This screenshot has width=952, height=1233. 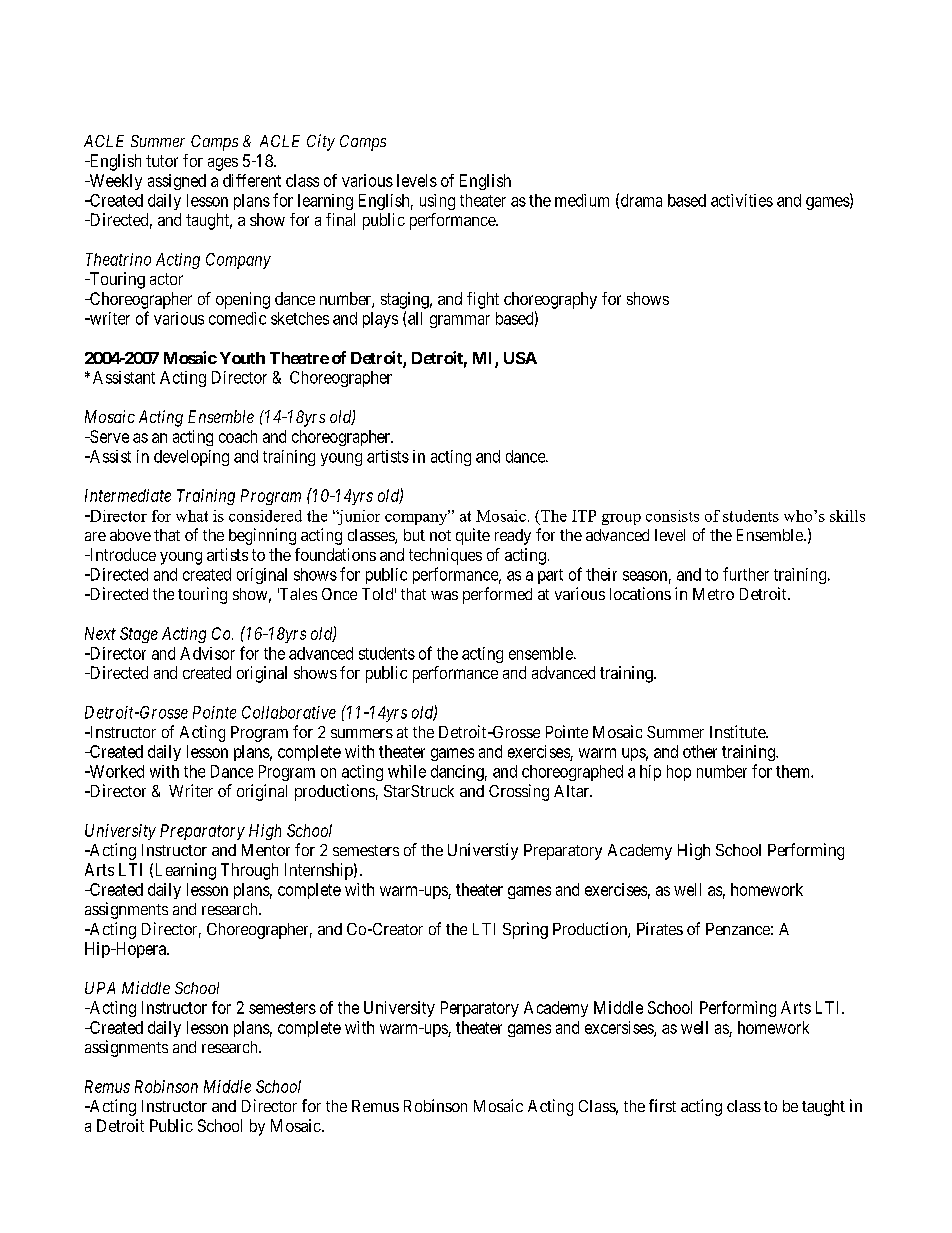 What do you see at coordinates (497, 595) in the screenshot?
I see `performed` at bounding box center [497, 595].
